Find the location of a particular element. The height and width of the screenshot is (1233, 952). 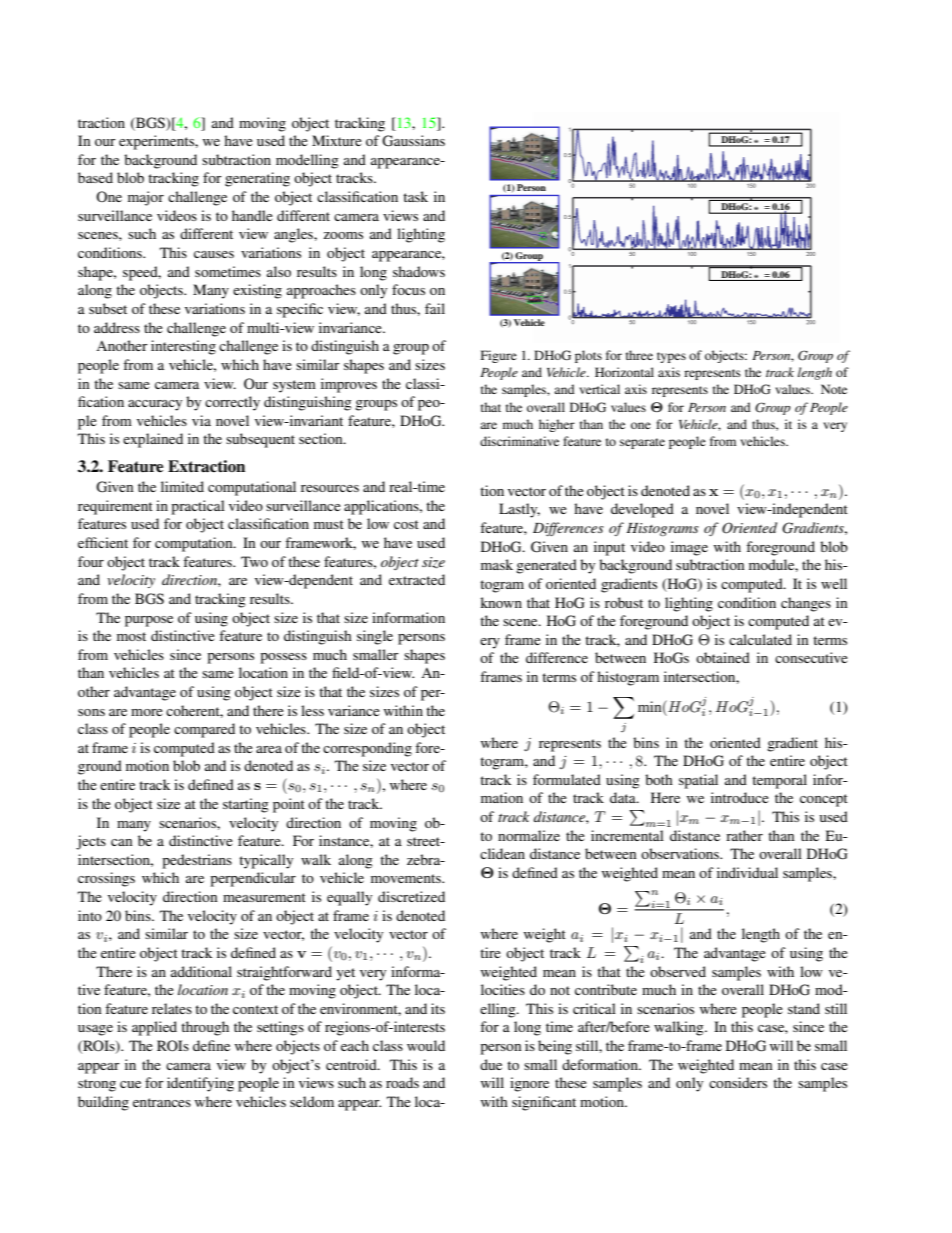

temporal is located at coordinates (779, 781).
